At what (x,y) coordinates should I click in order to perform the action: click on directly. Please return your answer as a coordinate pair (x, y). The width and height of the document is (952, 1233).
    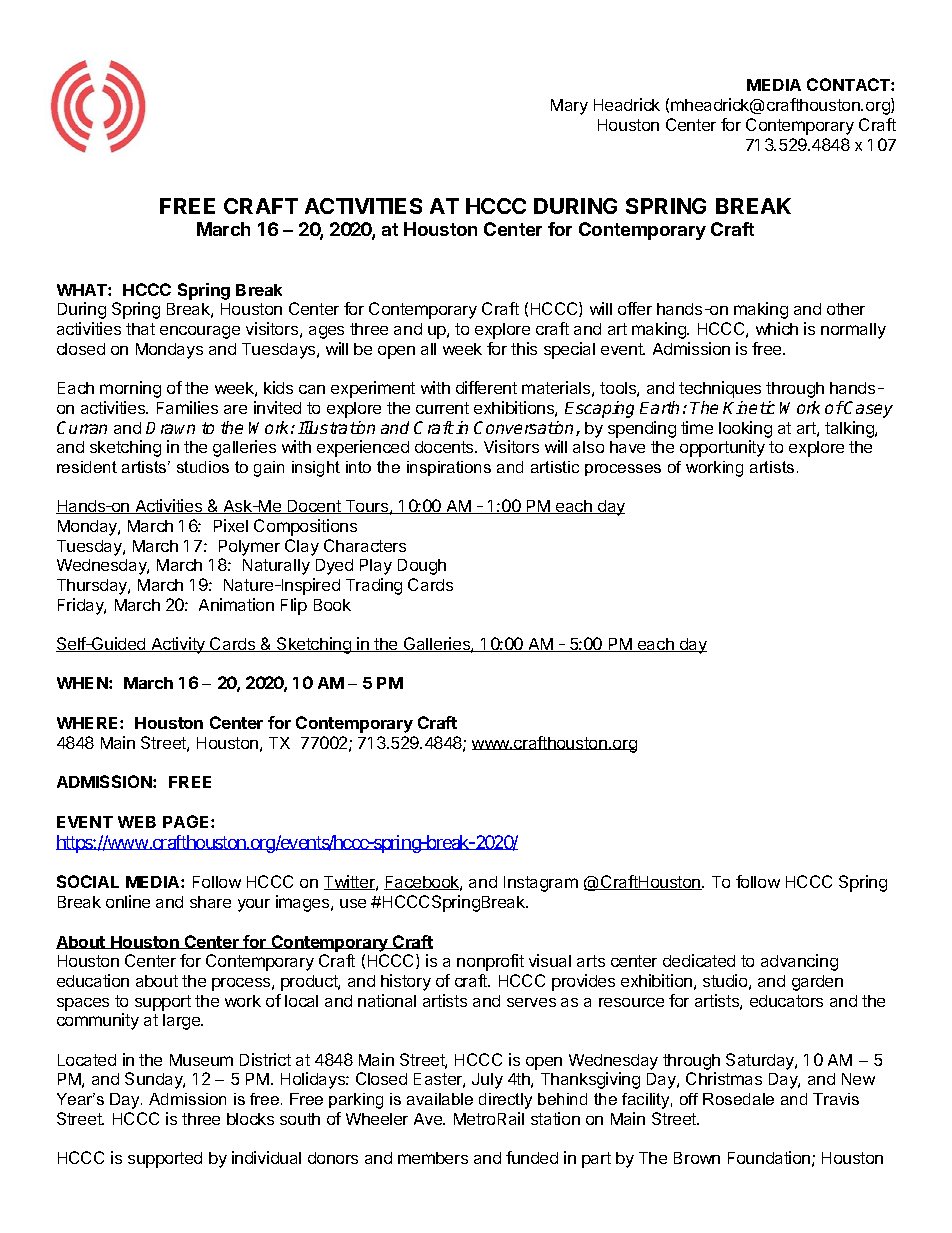
    Looking at the image, I should click on (505, 1101).
